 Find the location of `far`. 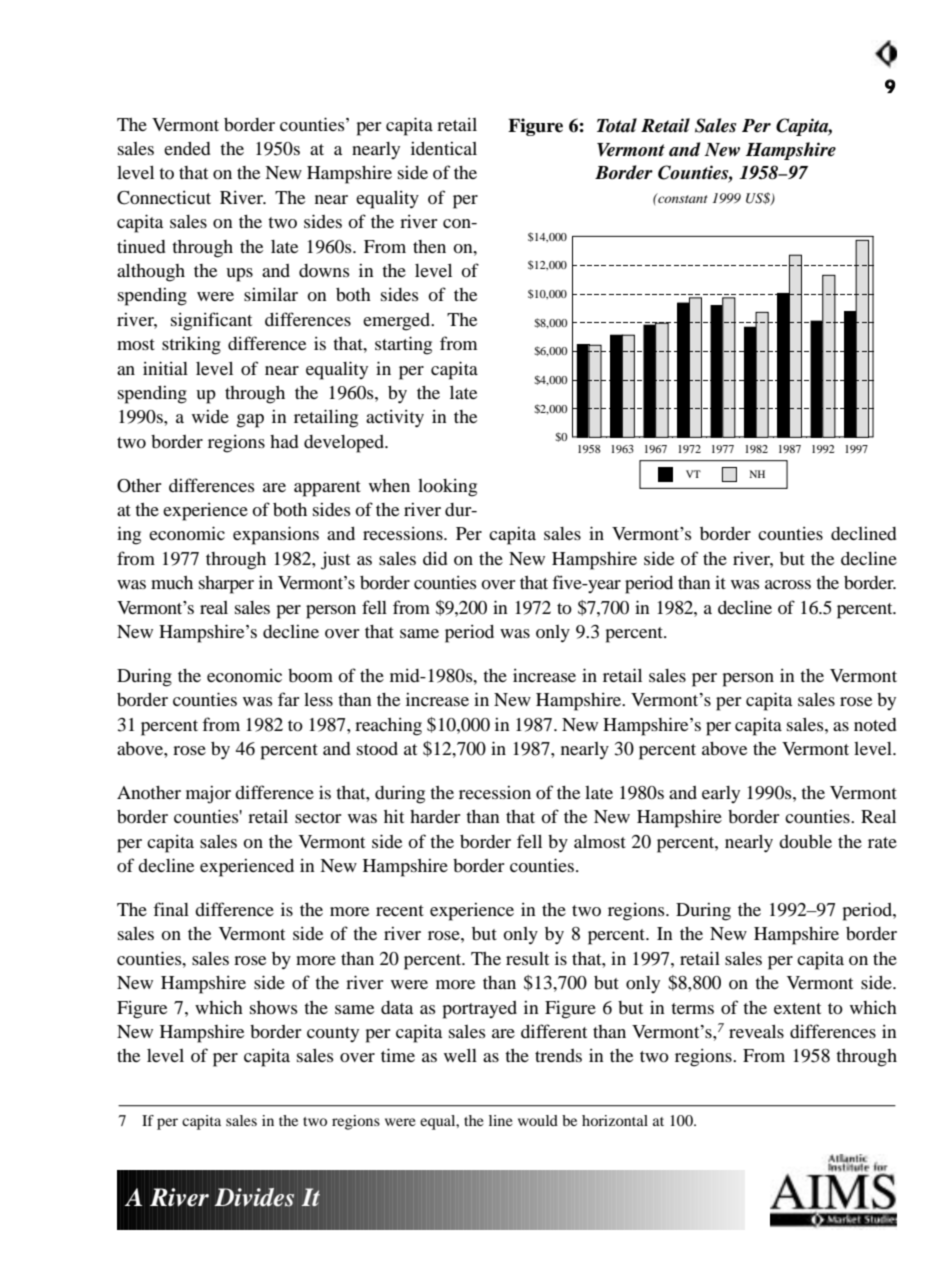

far is located at coordinates (288, 699).
